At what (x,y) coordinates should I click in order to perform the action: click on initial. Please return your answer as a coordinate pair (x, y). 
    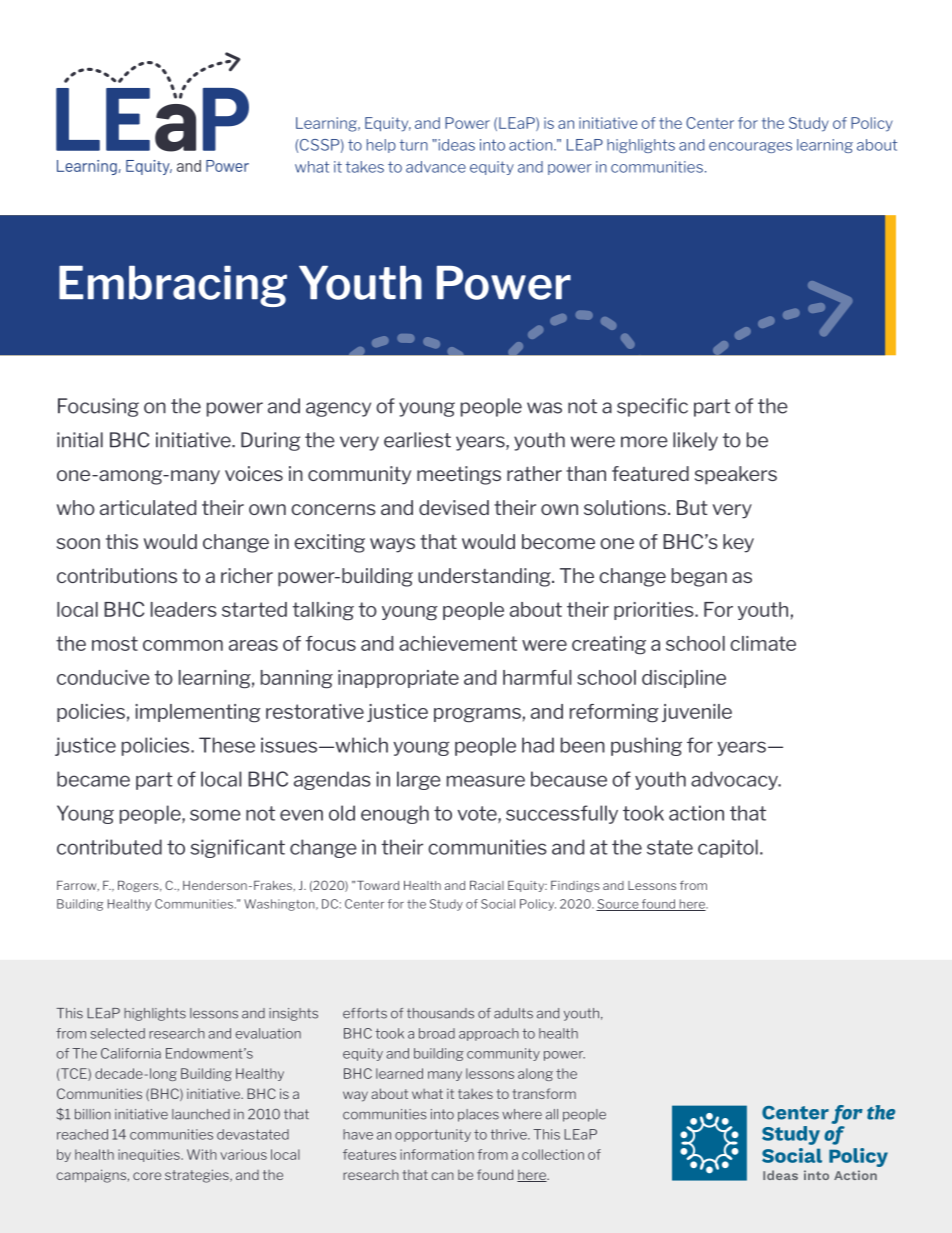
    Looking at the image, I should click on (80, 440).
